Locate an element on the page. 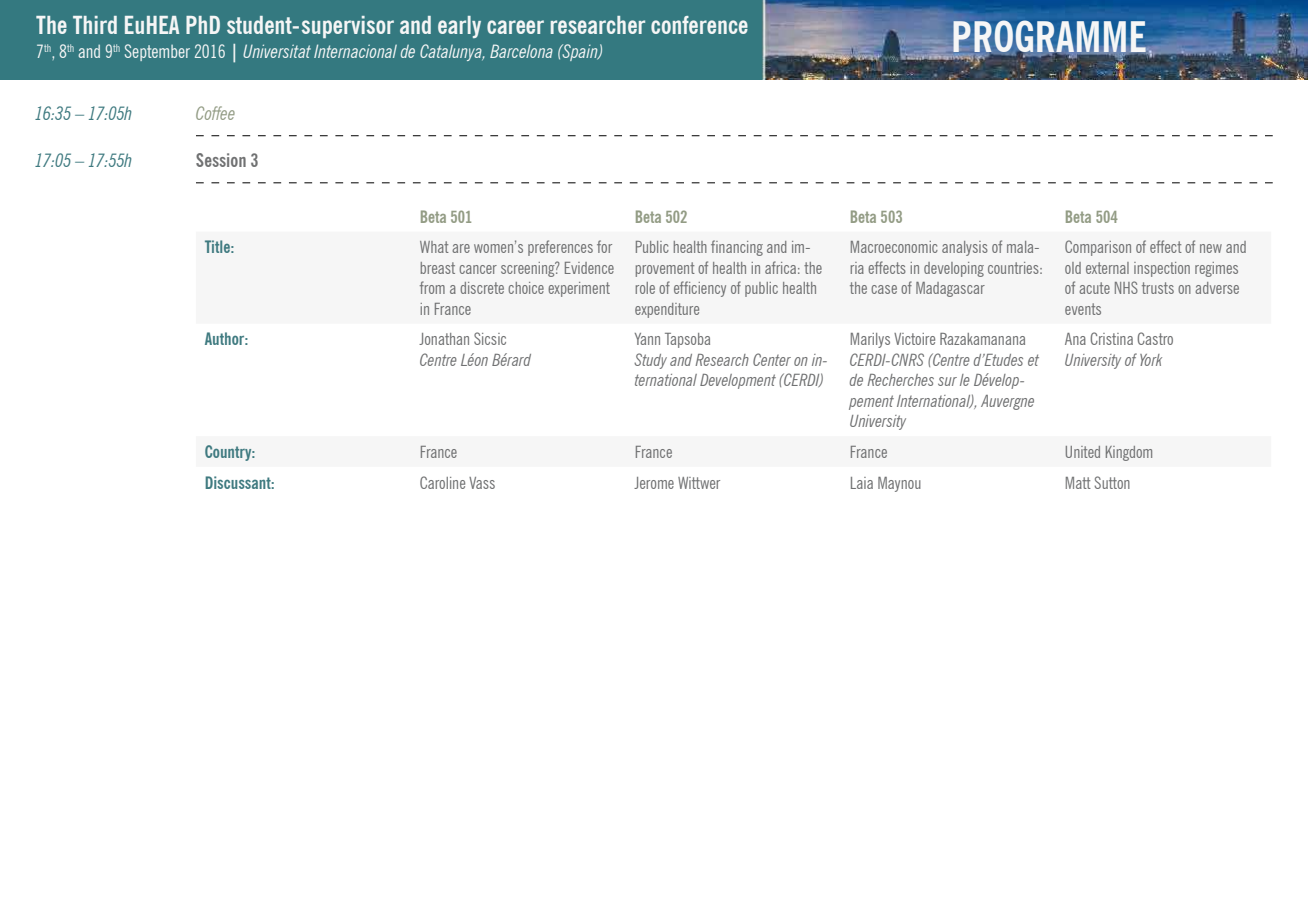  Caroline is located at coordinates (442, 482).
